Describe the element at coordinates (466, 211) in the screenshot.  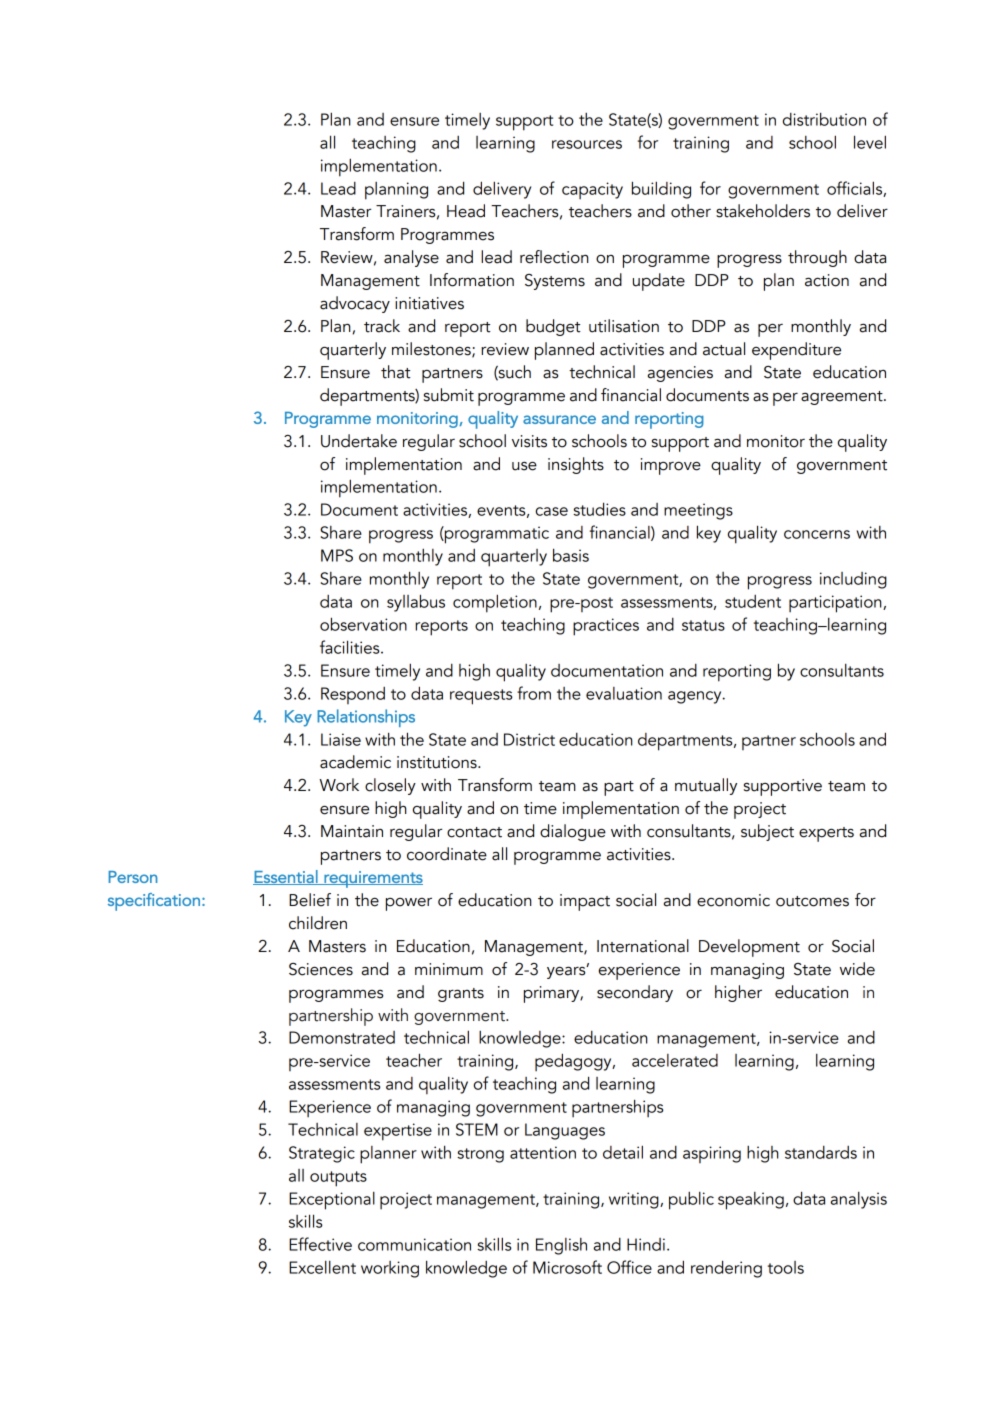
I see `Head` at that location.
